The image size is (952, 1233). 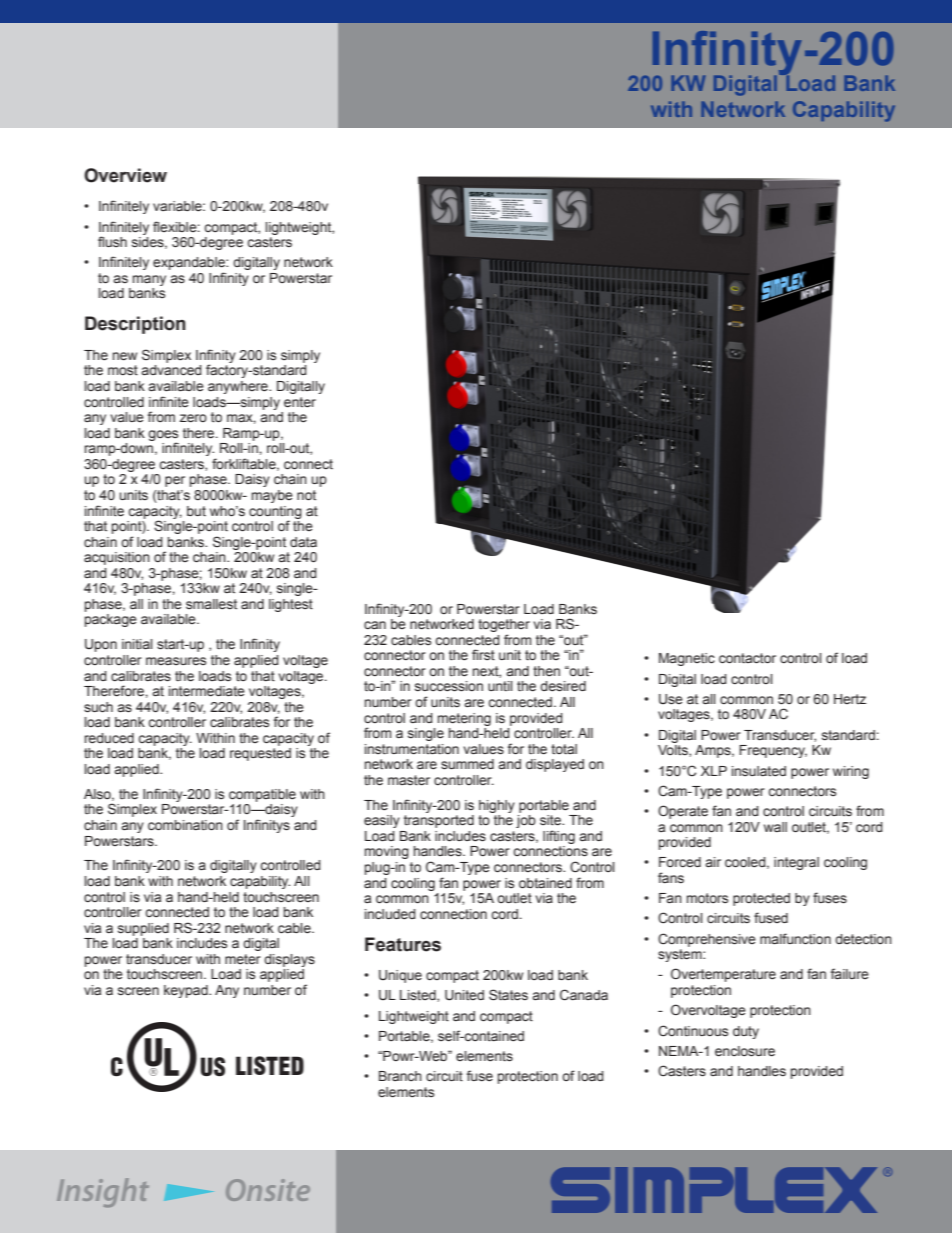 I want to click on together, so click(x=504, y=627).
